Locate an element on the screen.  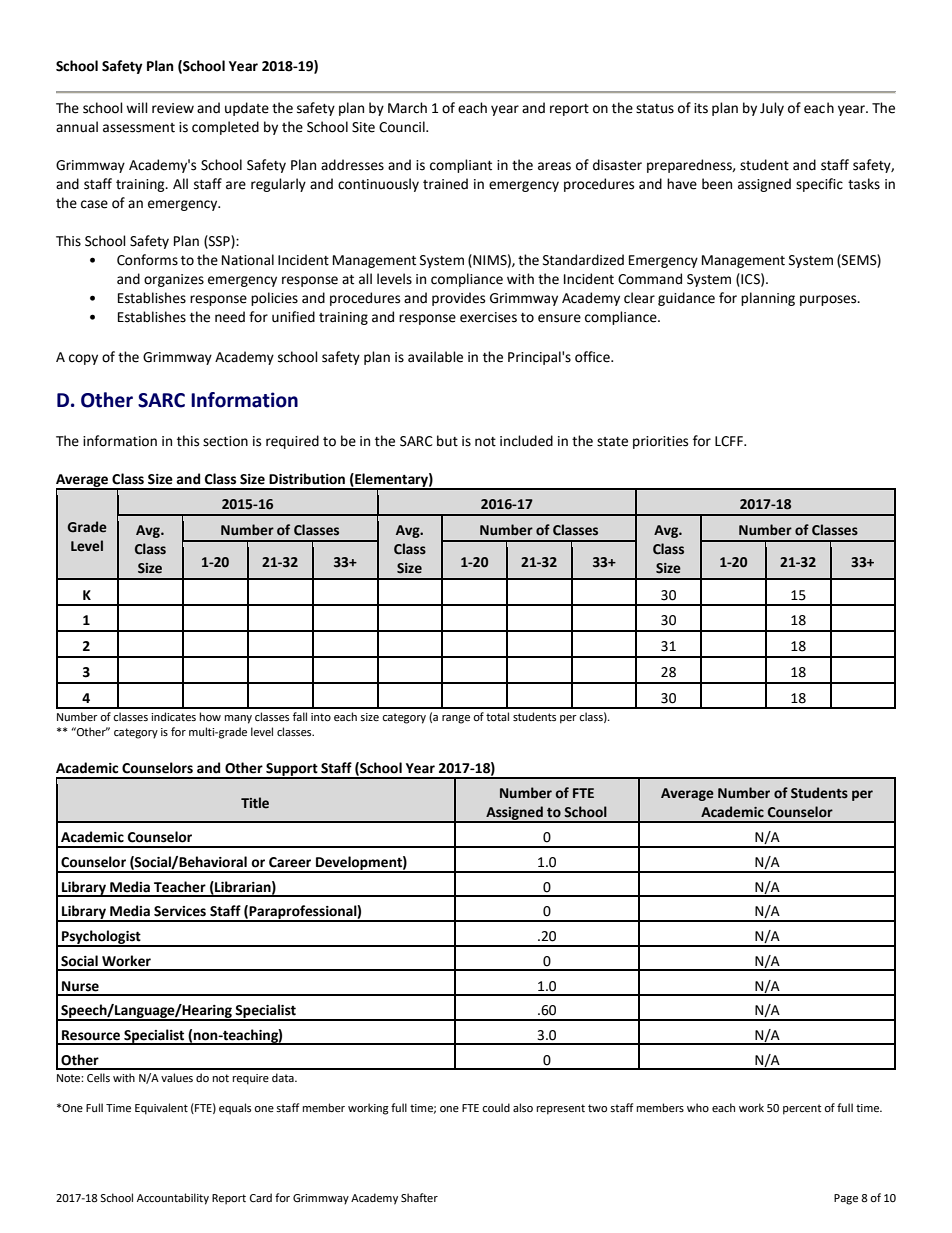
could is located at coordinates (496, 1107).
